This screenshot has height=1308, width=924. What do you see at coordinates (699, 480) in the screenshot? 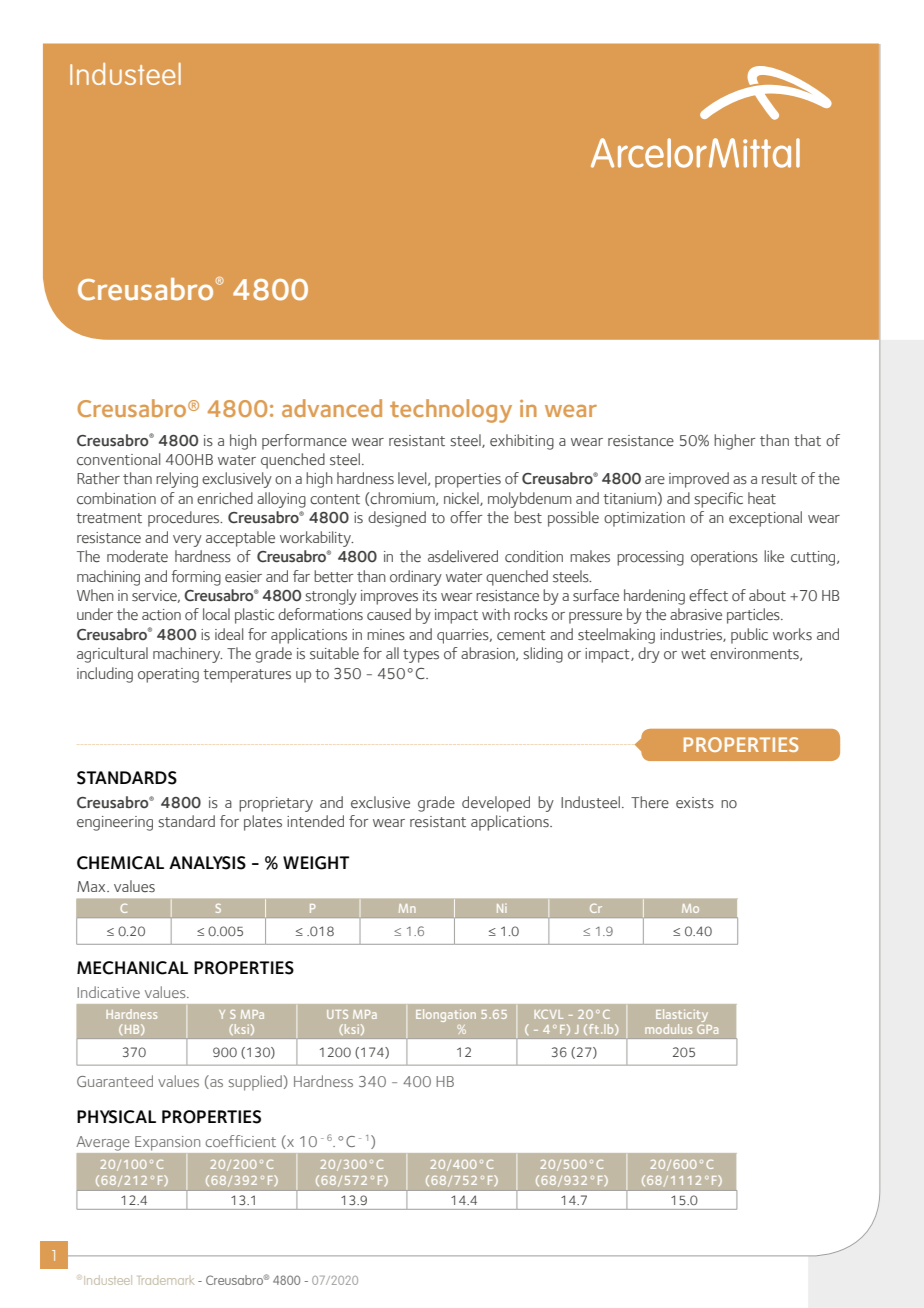
I see `improved` at bounding box center [699, 480].
